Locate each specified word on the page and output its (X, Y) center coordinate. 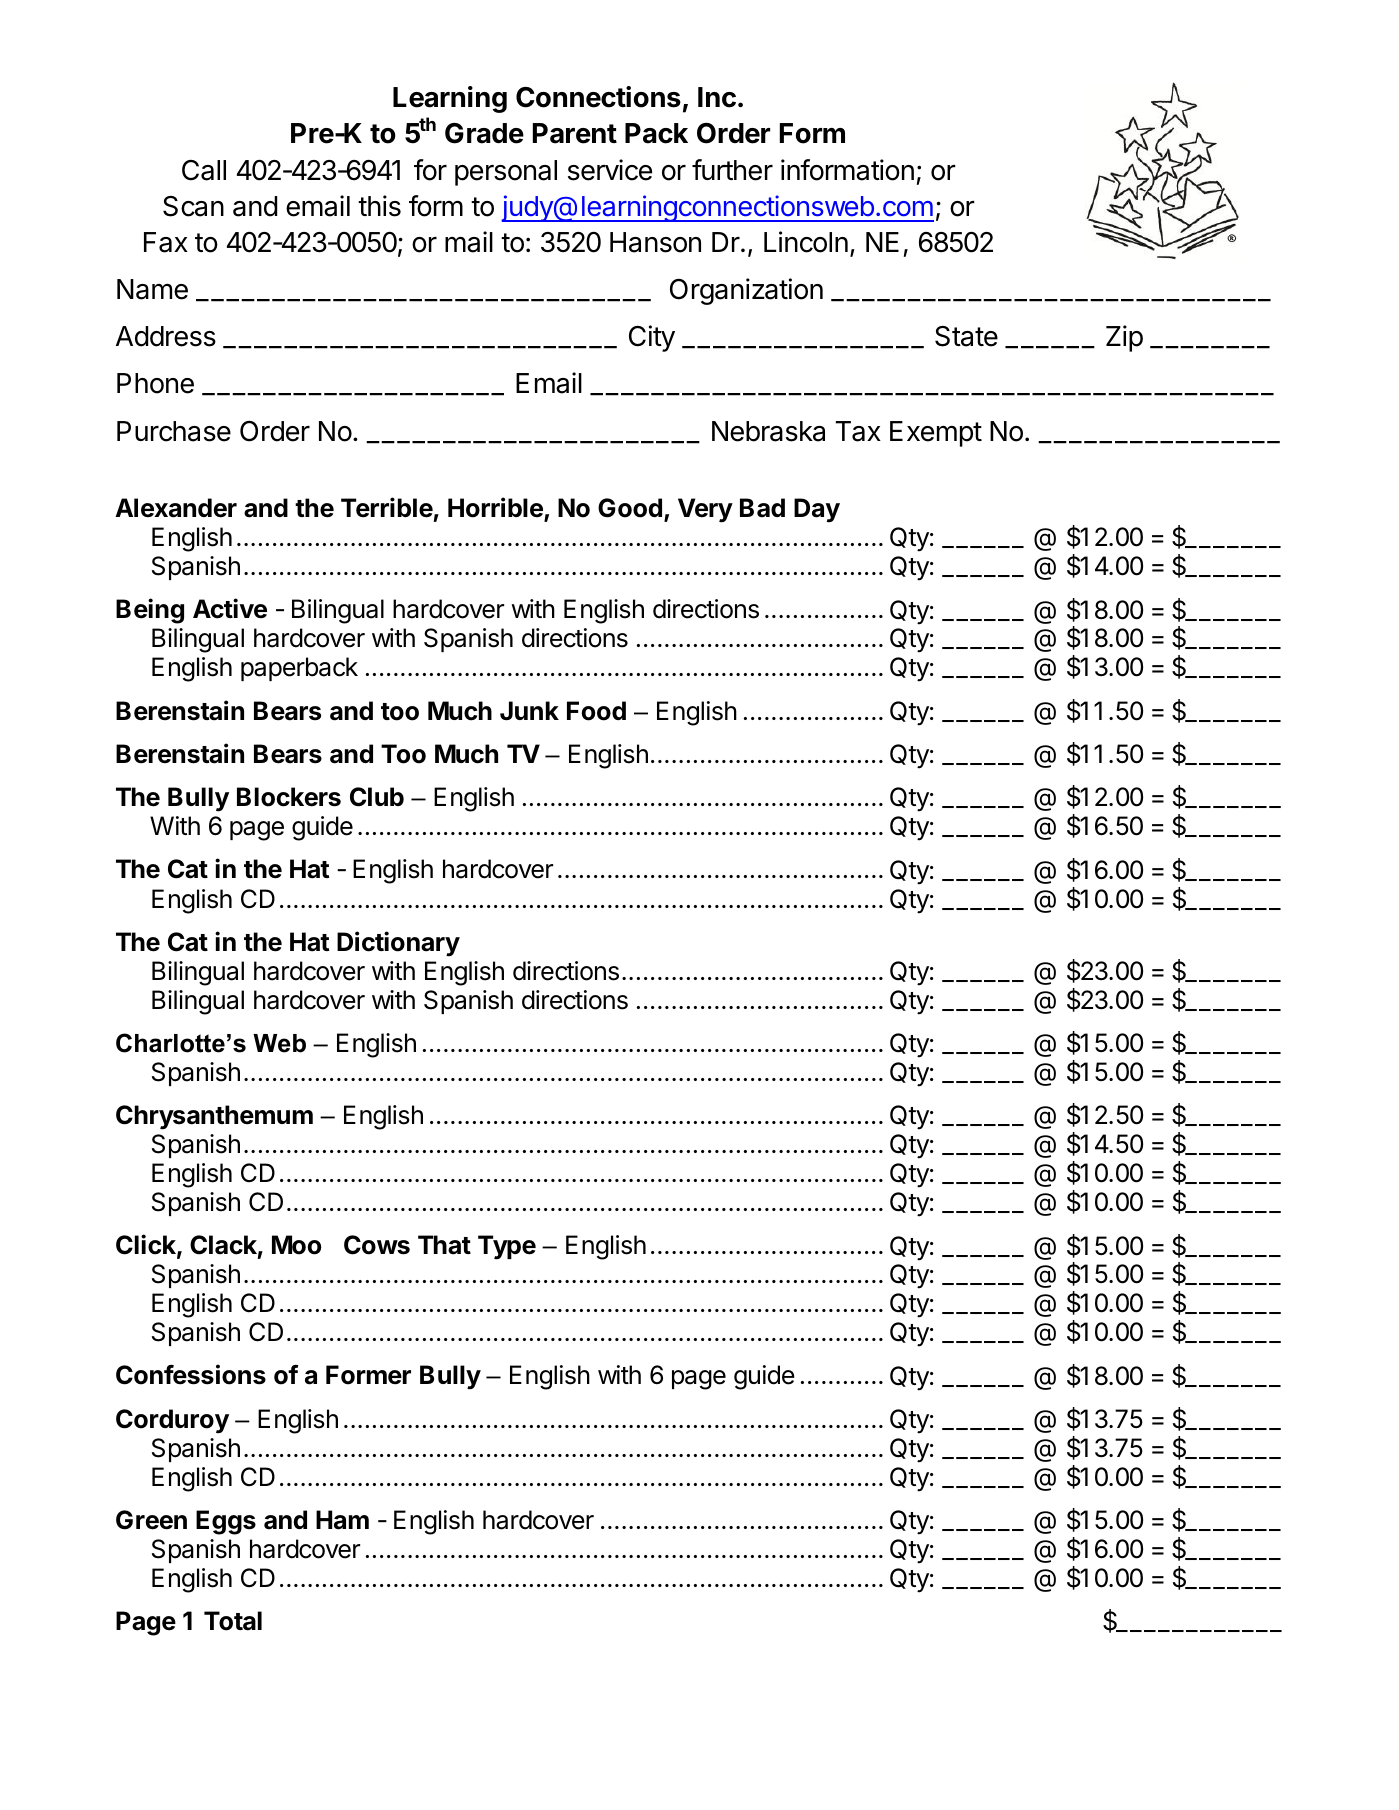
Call (204, 170)
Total (233, 1621)
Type (507, 1247)
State (966, 336)
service (610, 170)
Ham (342, 1520)
